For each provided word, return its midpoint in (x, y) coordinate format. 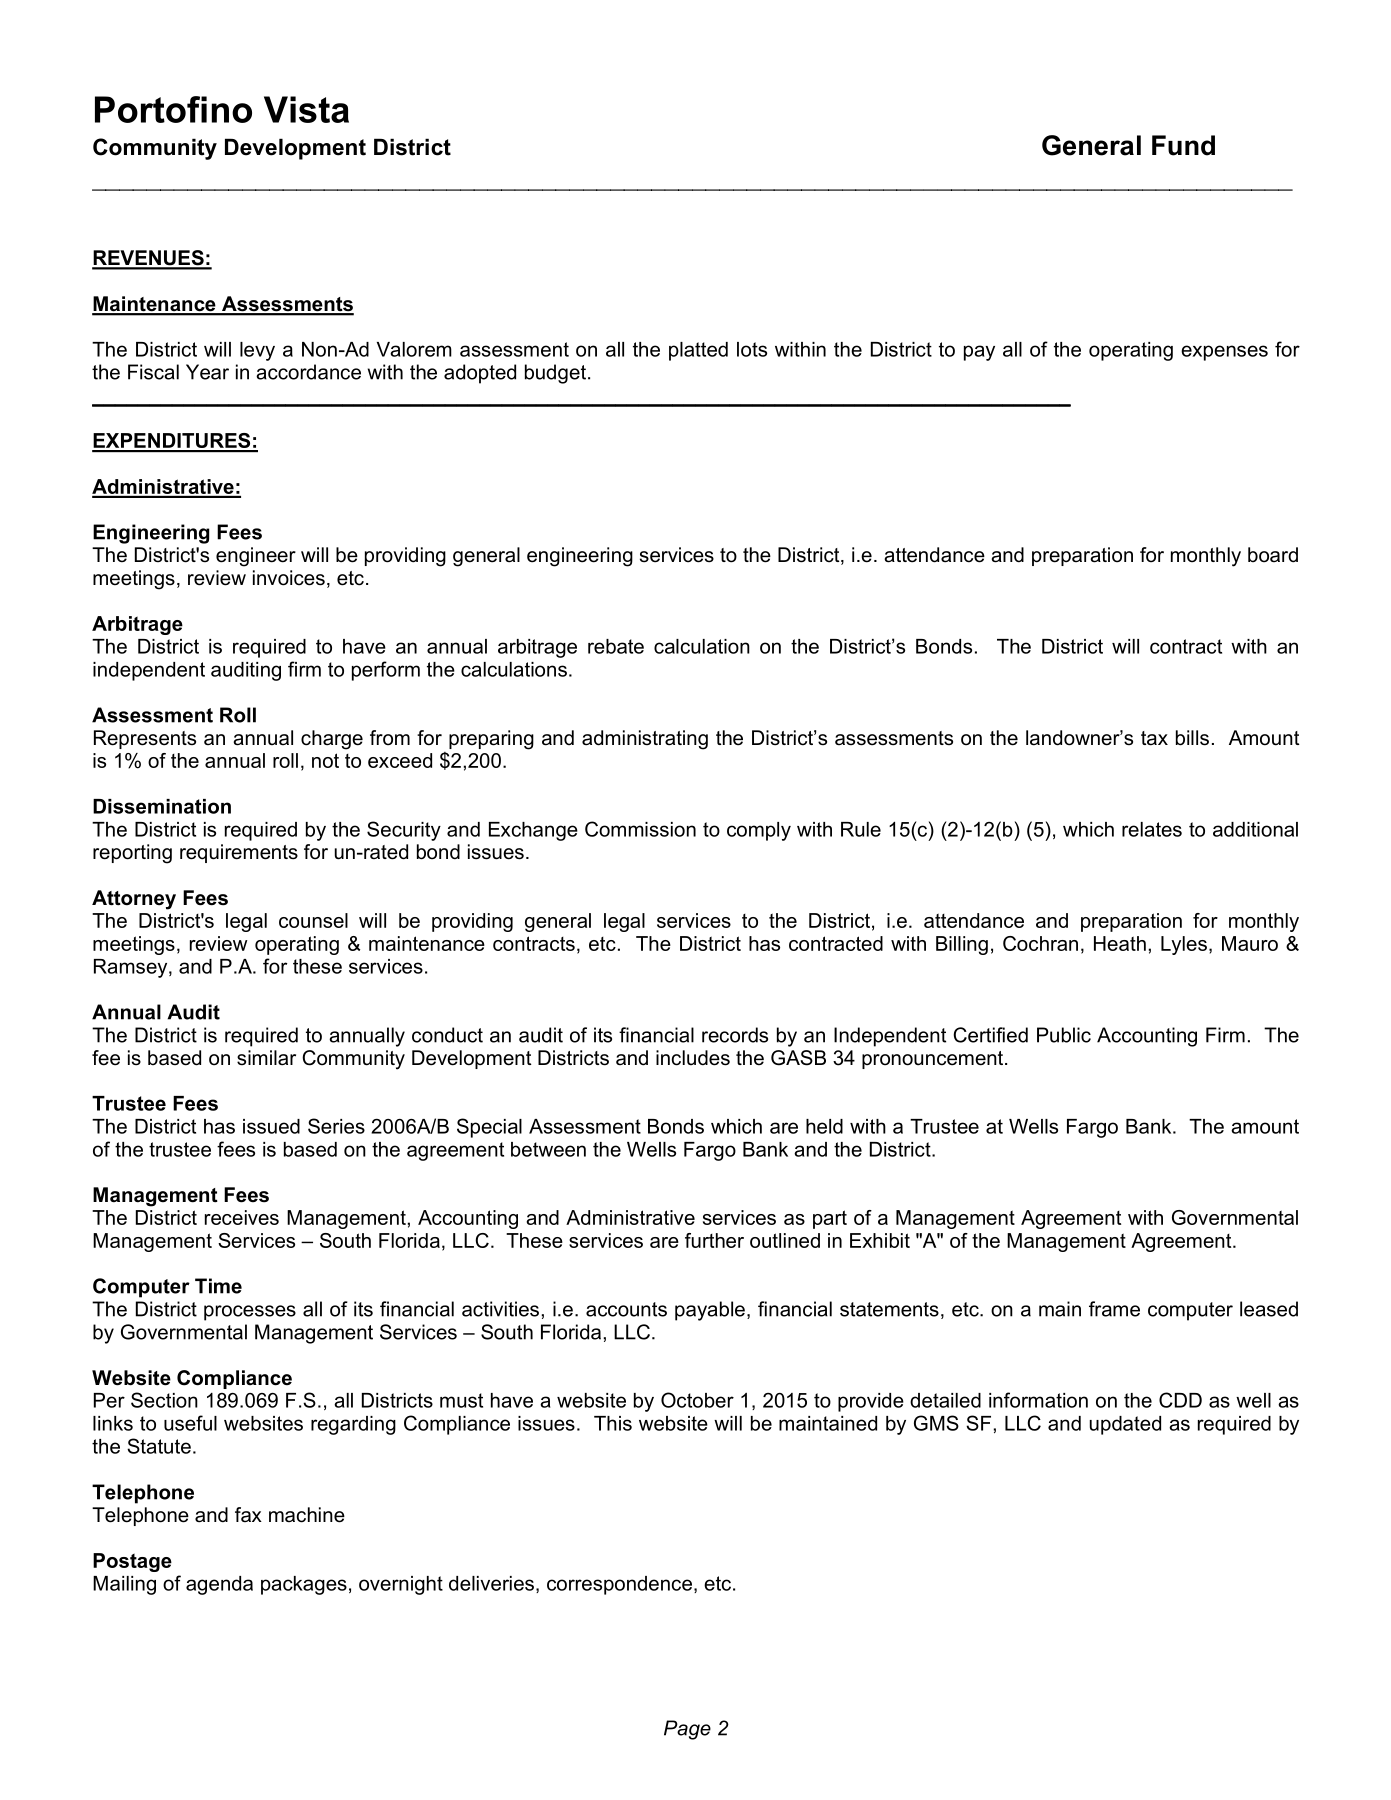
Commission (640, 829)
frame (1114, 1309)
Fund (1183, 145)
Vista (306, 109)
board (1273, 555)
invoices (289, 578)
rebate (616, 646)
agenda (219, 1585)
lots (752, 349)
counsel (313, 920)
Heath (1120, 943)
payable (710, 1311)
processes (250, 1313)
